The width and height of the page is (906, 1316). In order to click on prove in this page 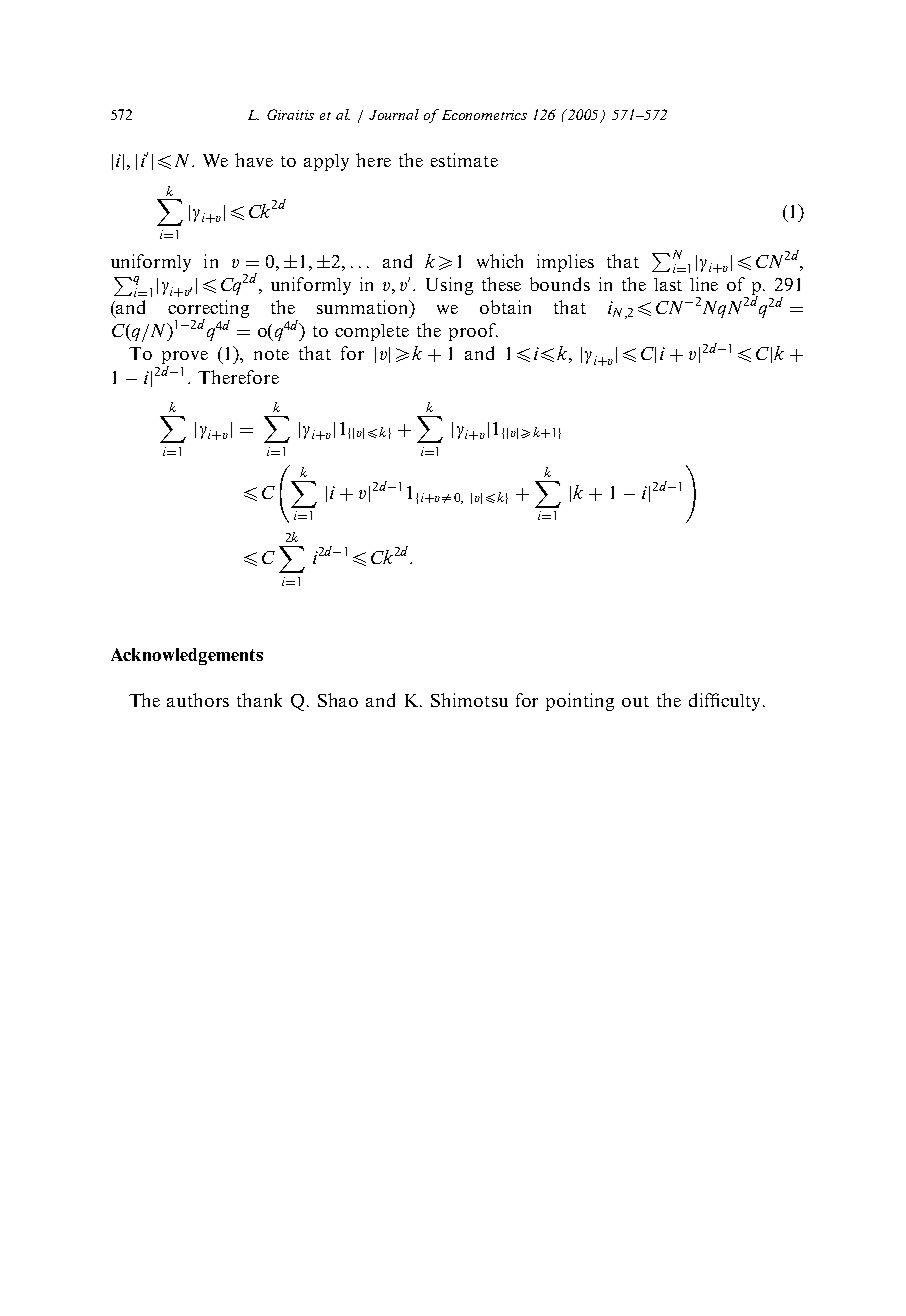, I will do `click(185, 359)`.
